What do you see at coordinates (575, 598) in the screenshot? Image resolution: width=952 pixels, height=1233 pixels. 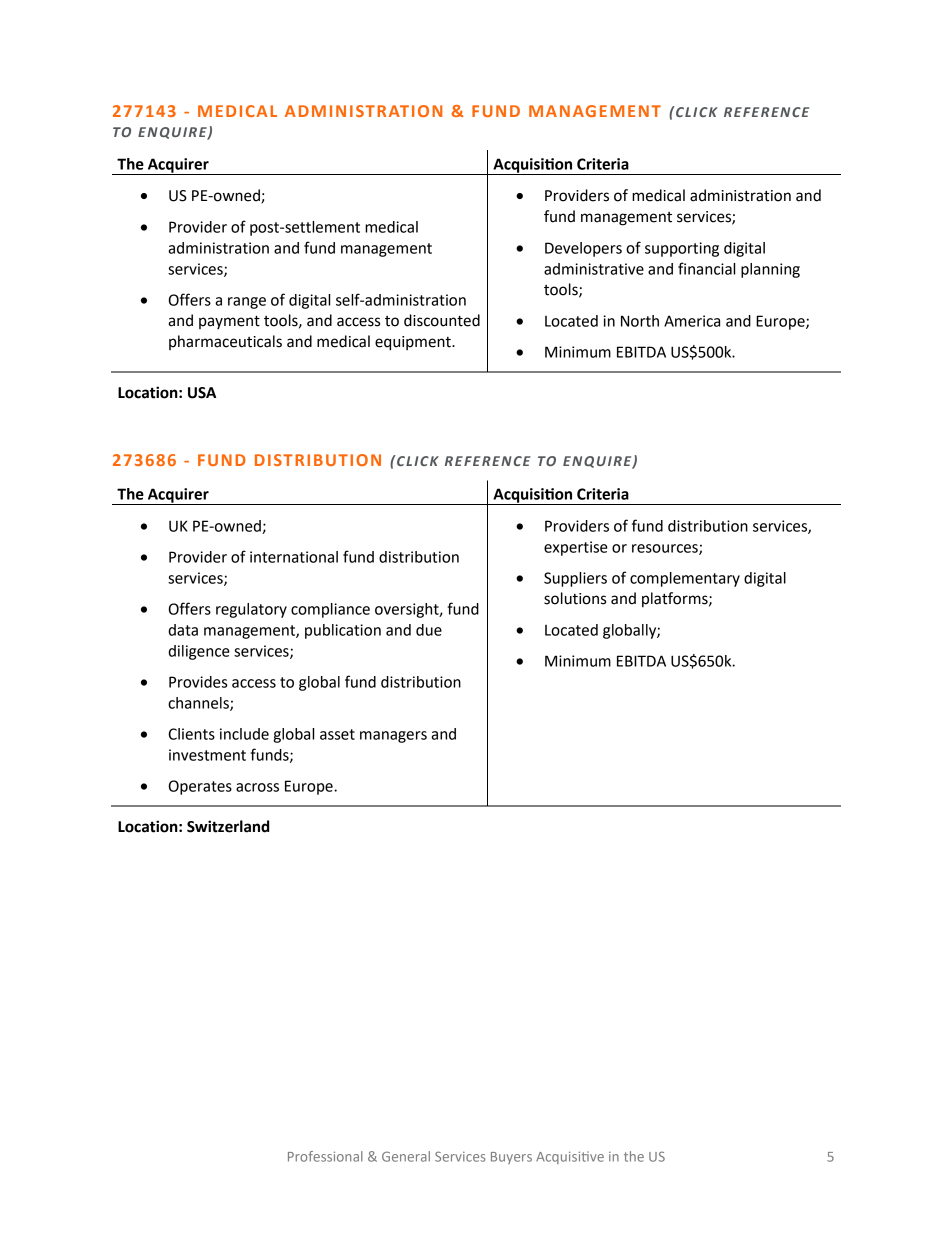 I see `solutions` at bounding box center [575, 598].
